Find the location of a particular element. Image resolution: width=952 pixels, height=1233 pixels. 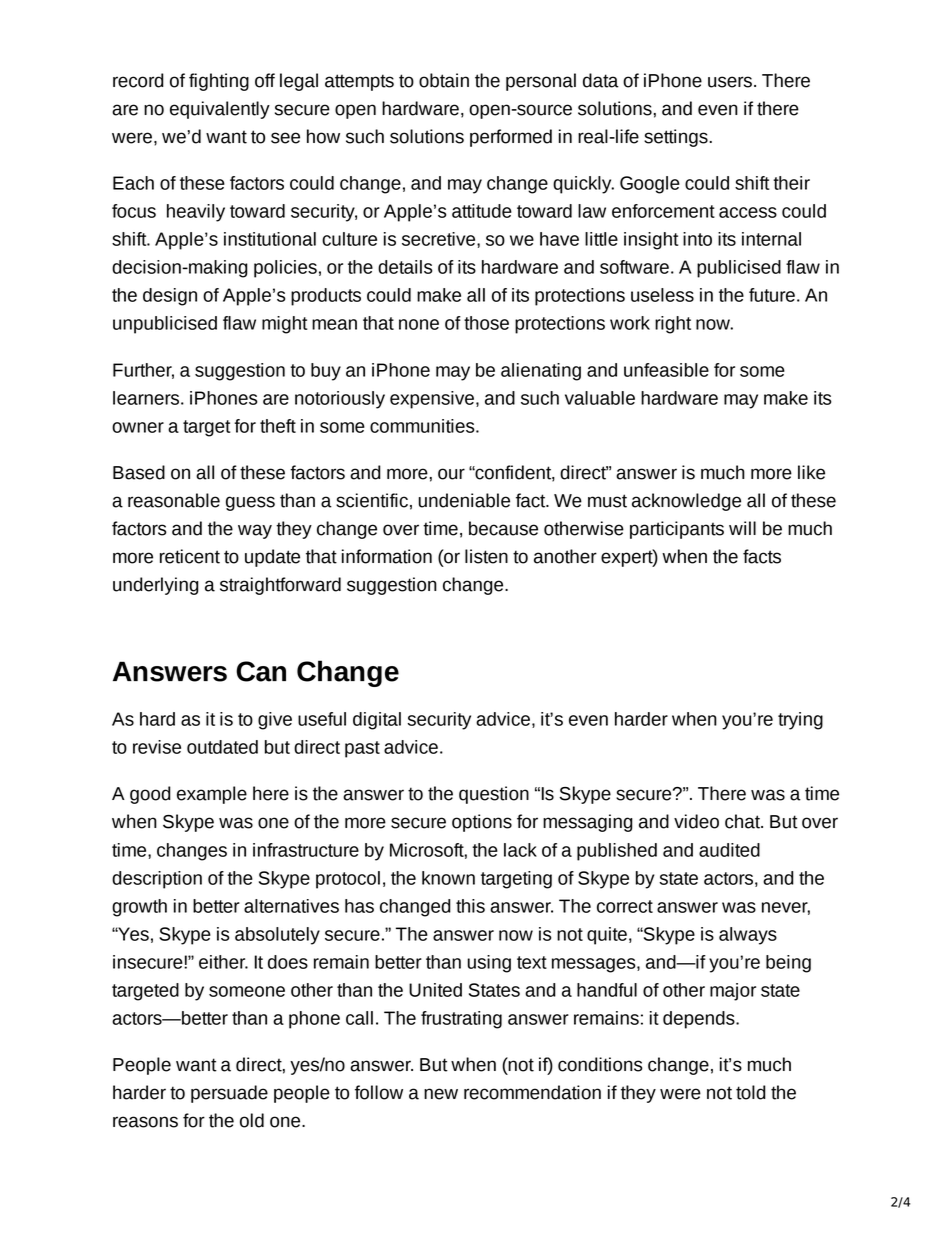

equivalently is located at coordinates (220, 110).
